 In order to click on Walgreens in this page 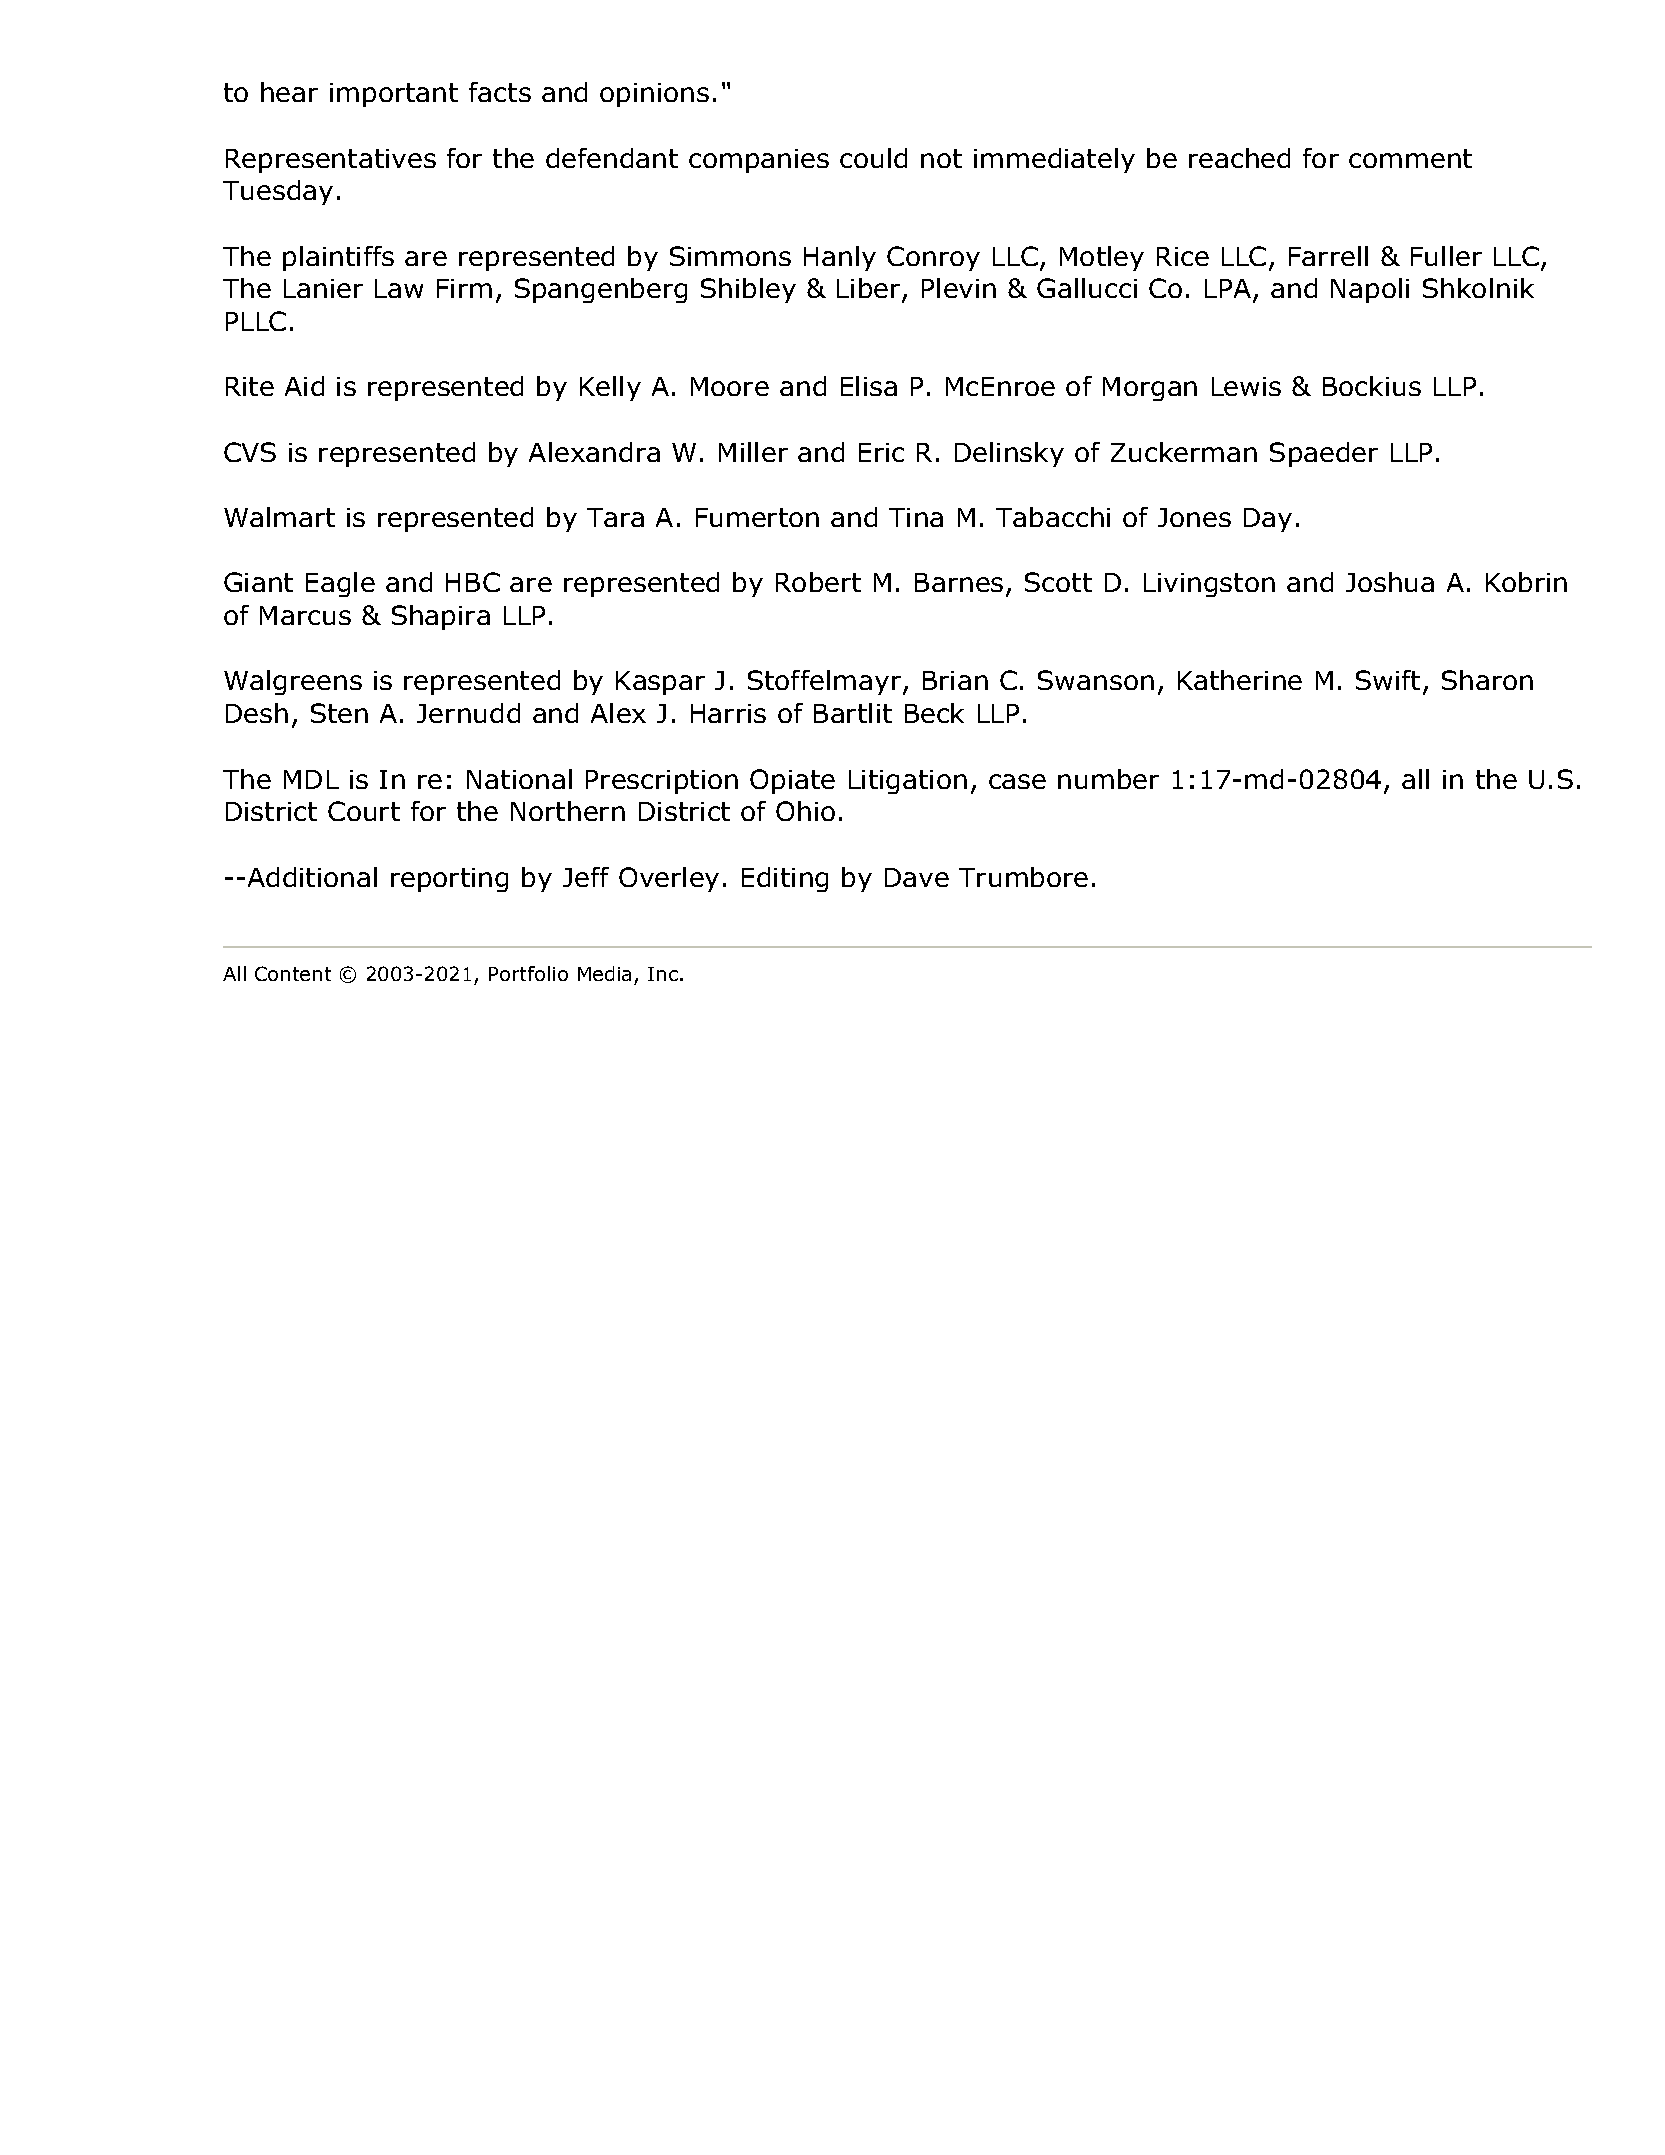, I will do `click(293, 682)`.
